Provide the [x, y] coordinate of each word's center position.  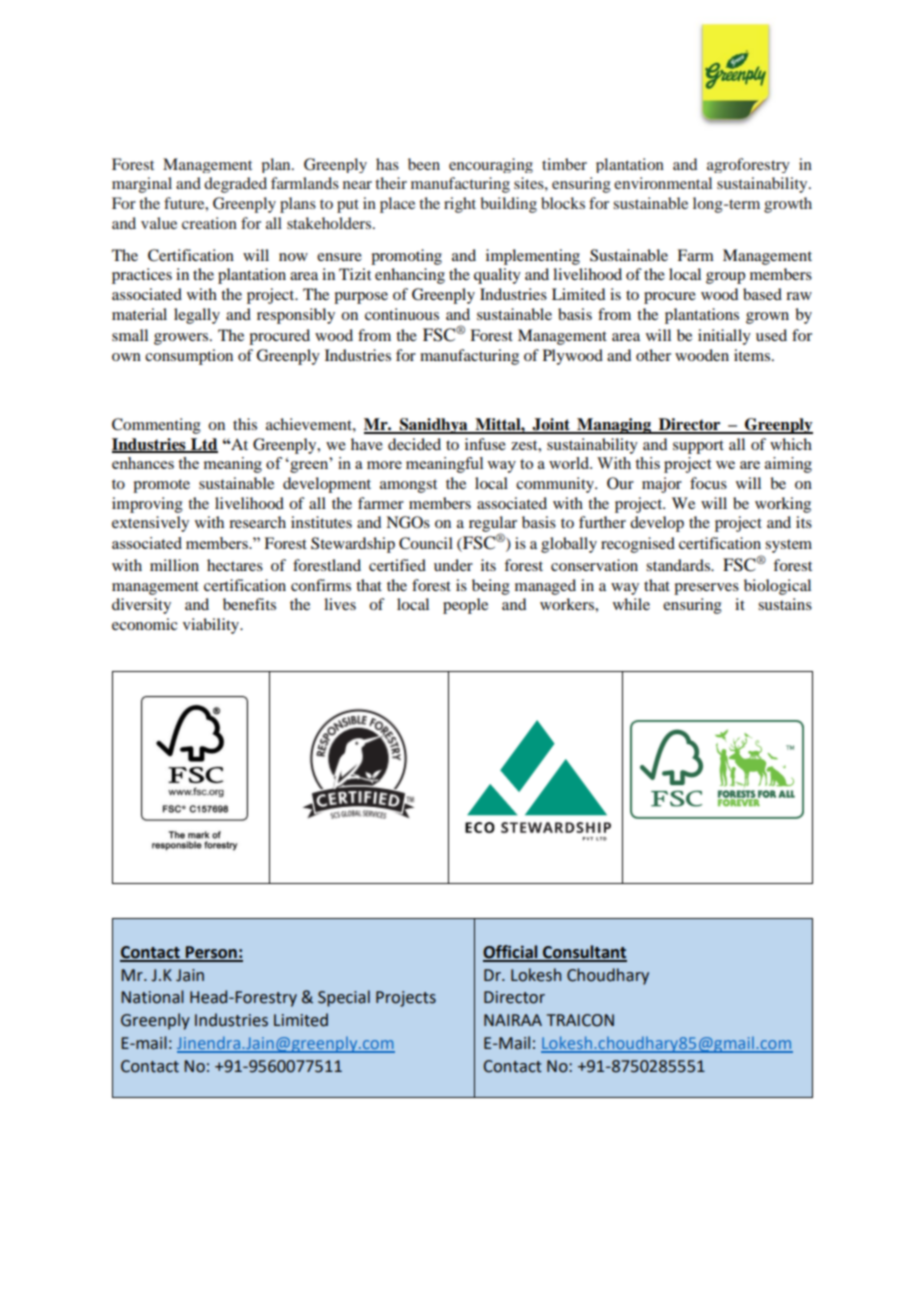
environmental [663, 183]
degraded [235, 185]
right [460, 205]
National [152, 997]
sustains [785, 604]
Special [344, 998]
